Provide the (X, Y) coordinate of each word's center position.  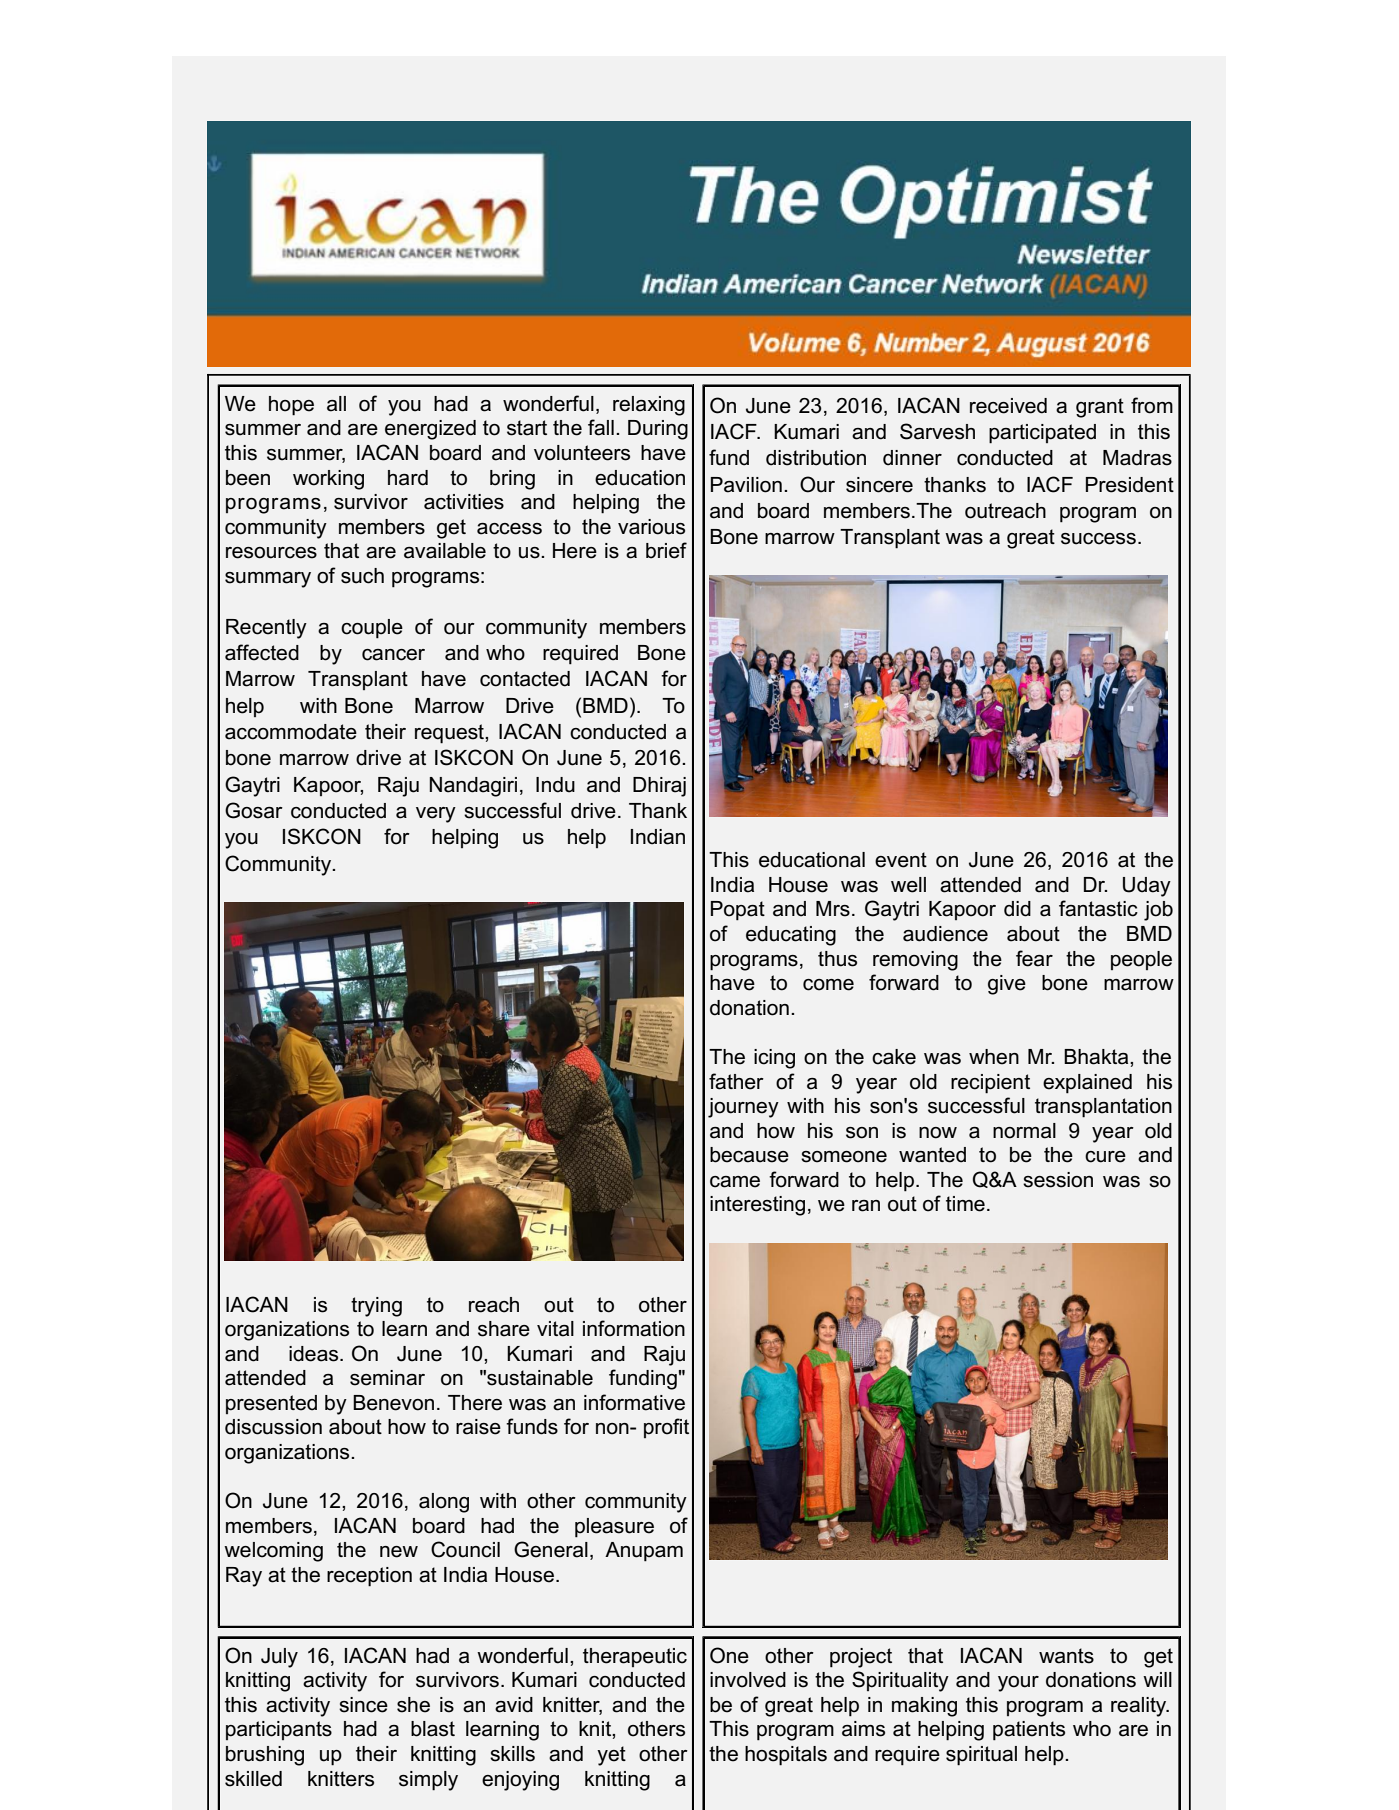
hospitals (786, 1756)
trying (376, 1307)
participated (1042, 434)
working (328, 480)
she (413, 1705)
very (436, 815)
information (634, 1328)
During (658, 430)
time (965, 1204)
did (1017, 909)
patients (1029, 1731)
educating (791, 936)
